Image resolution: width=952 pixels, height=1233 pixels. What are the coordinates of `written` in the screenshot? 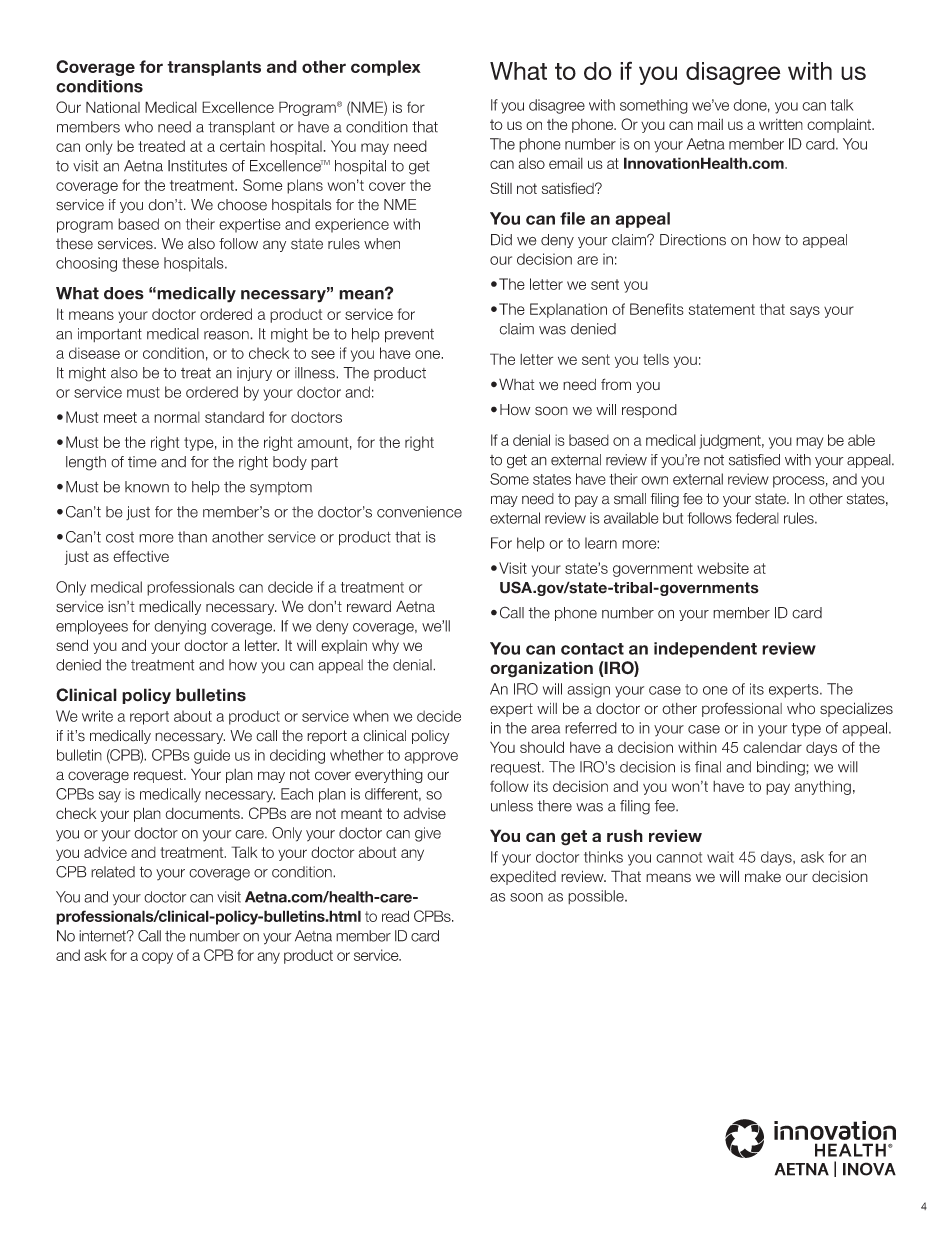 It's located at (781, 124).
